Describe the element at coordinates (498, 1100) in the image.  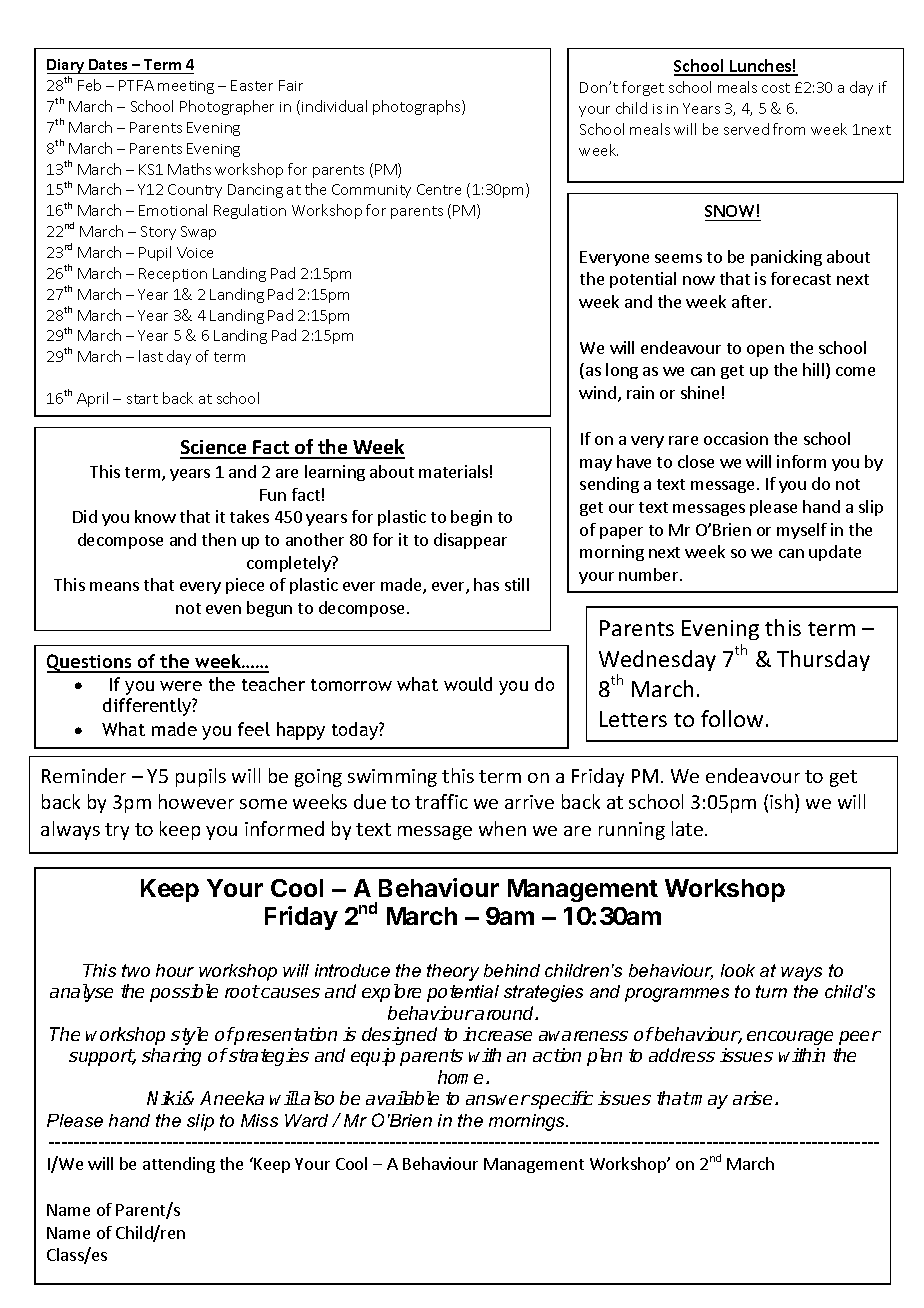
I see `answer` at that location.
